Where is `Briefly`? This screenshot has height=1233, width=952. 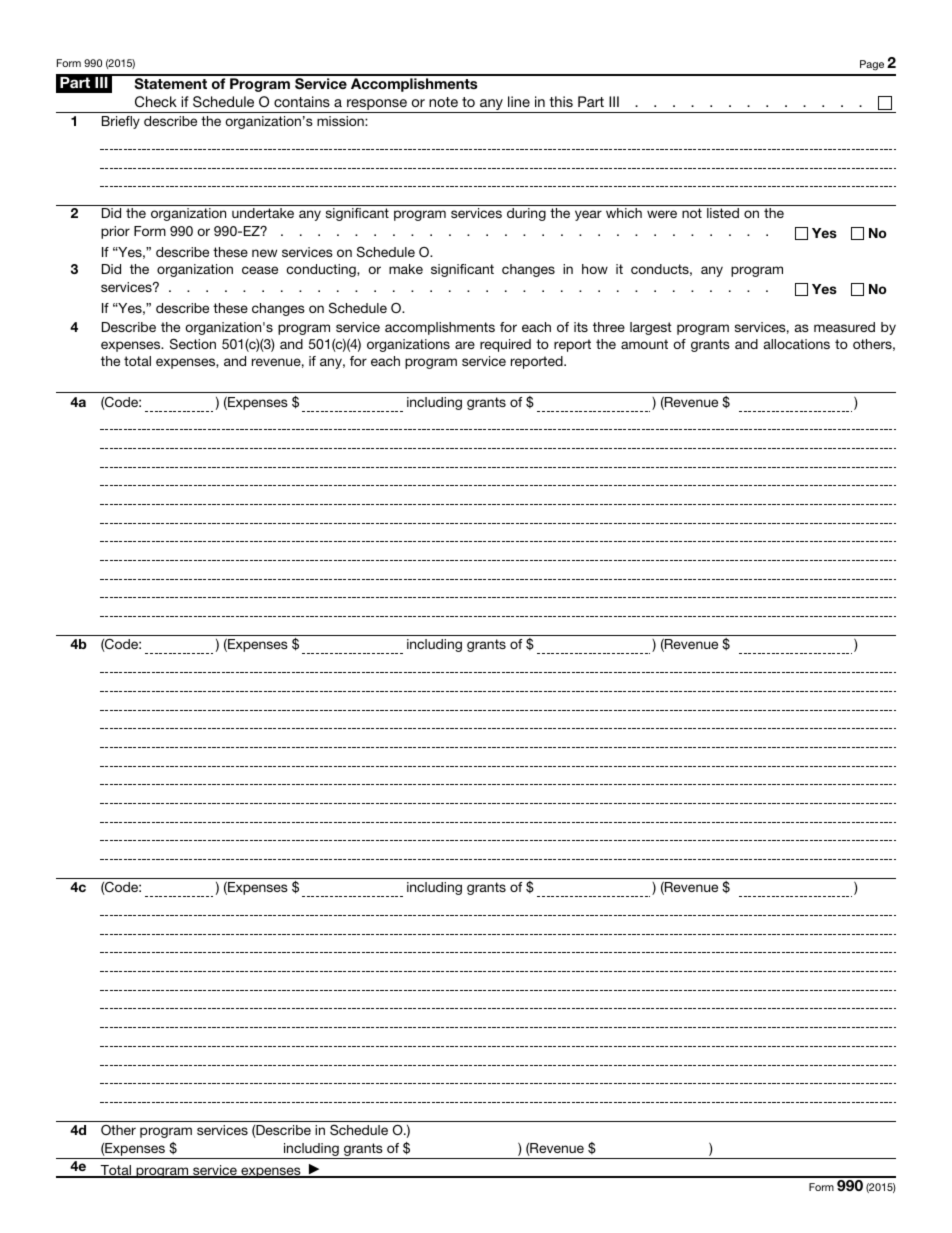 Briefly is located at coordinates (121, 122).
